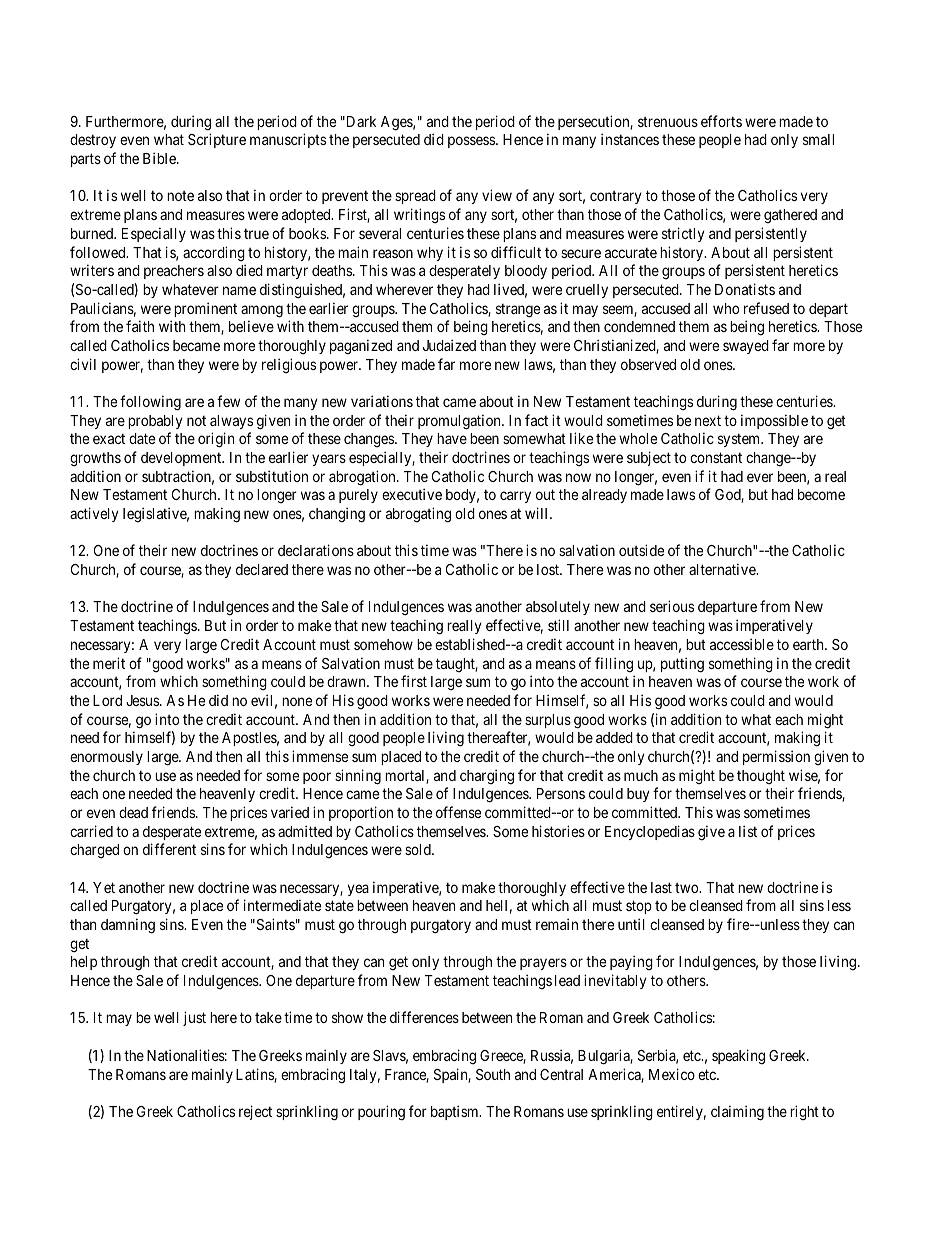 The height and width of the page is (1233, 952). What do you see at coordinates (160, 158) in the page?
I see `Bible` at bounding box center [160, 158].
